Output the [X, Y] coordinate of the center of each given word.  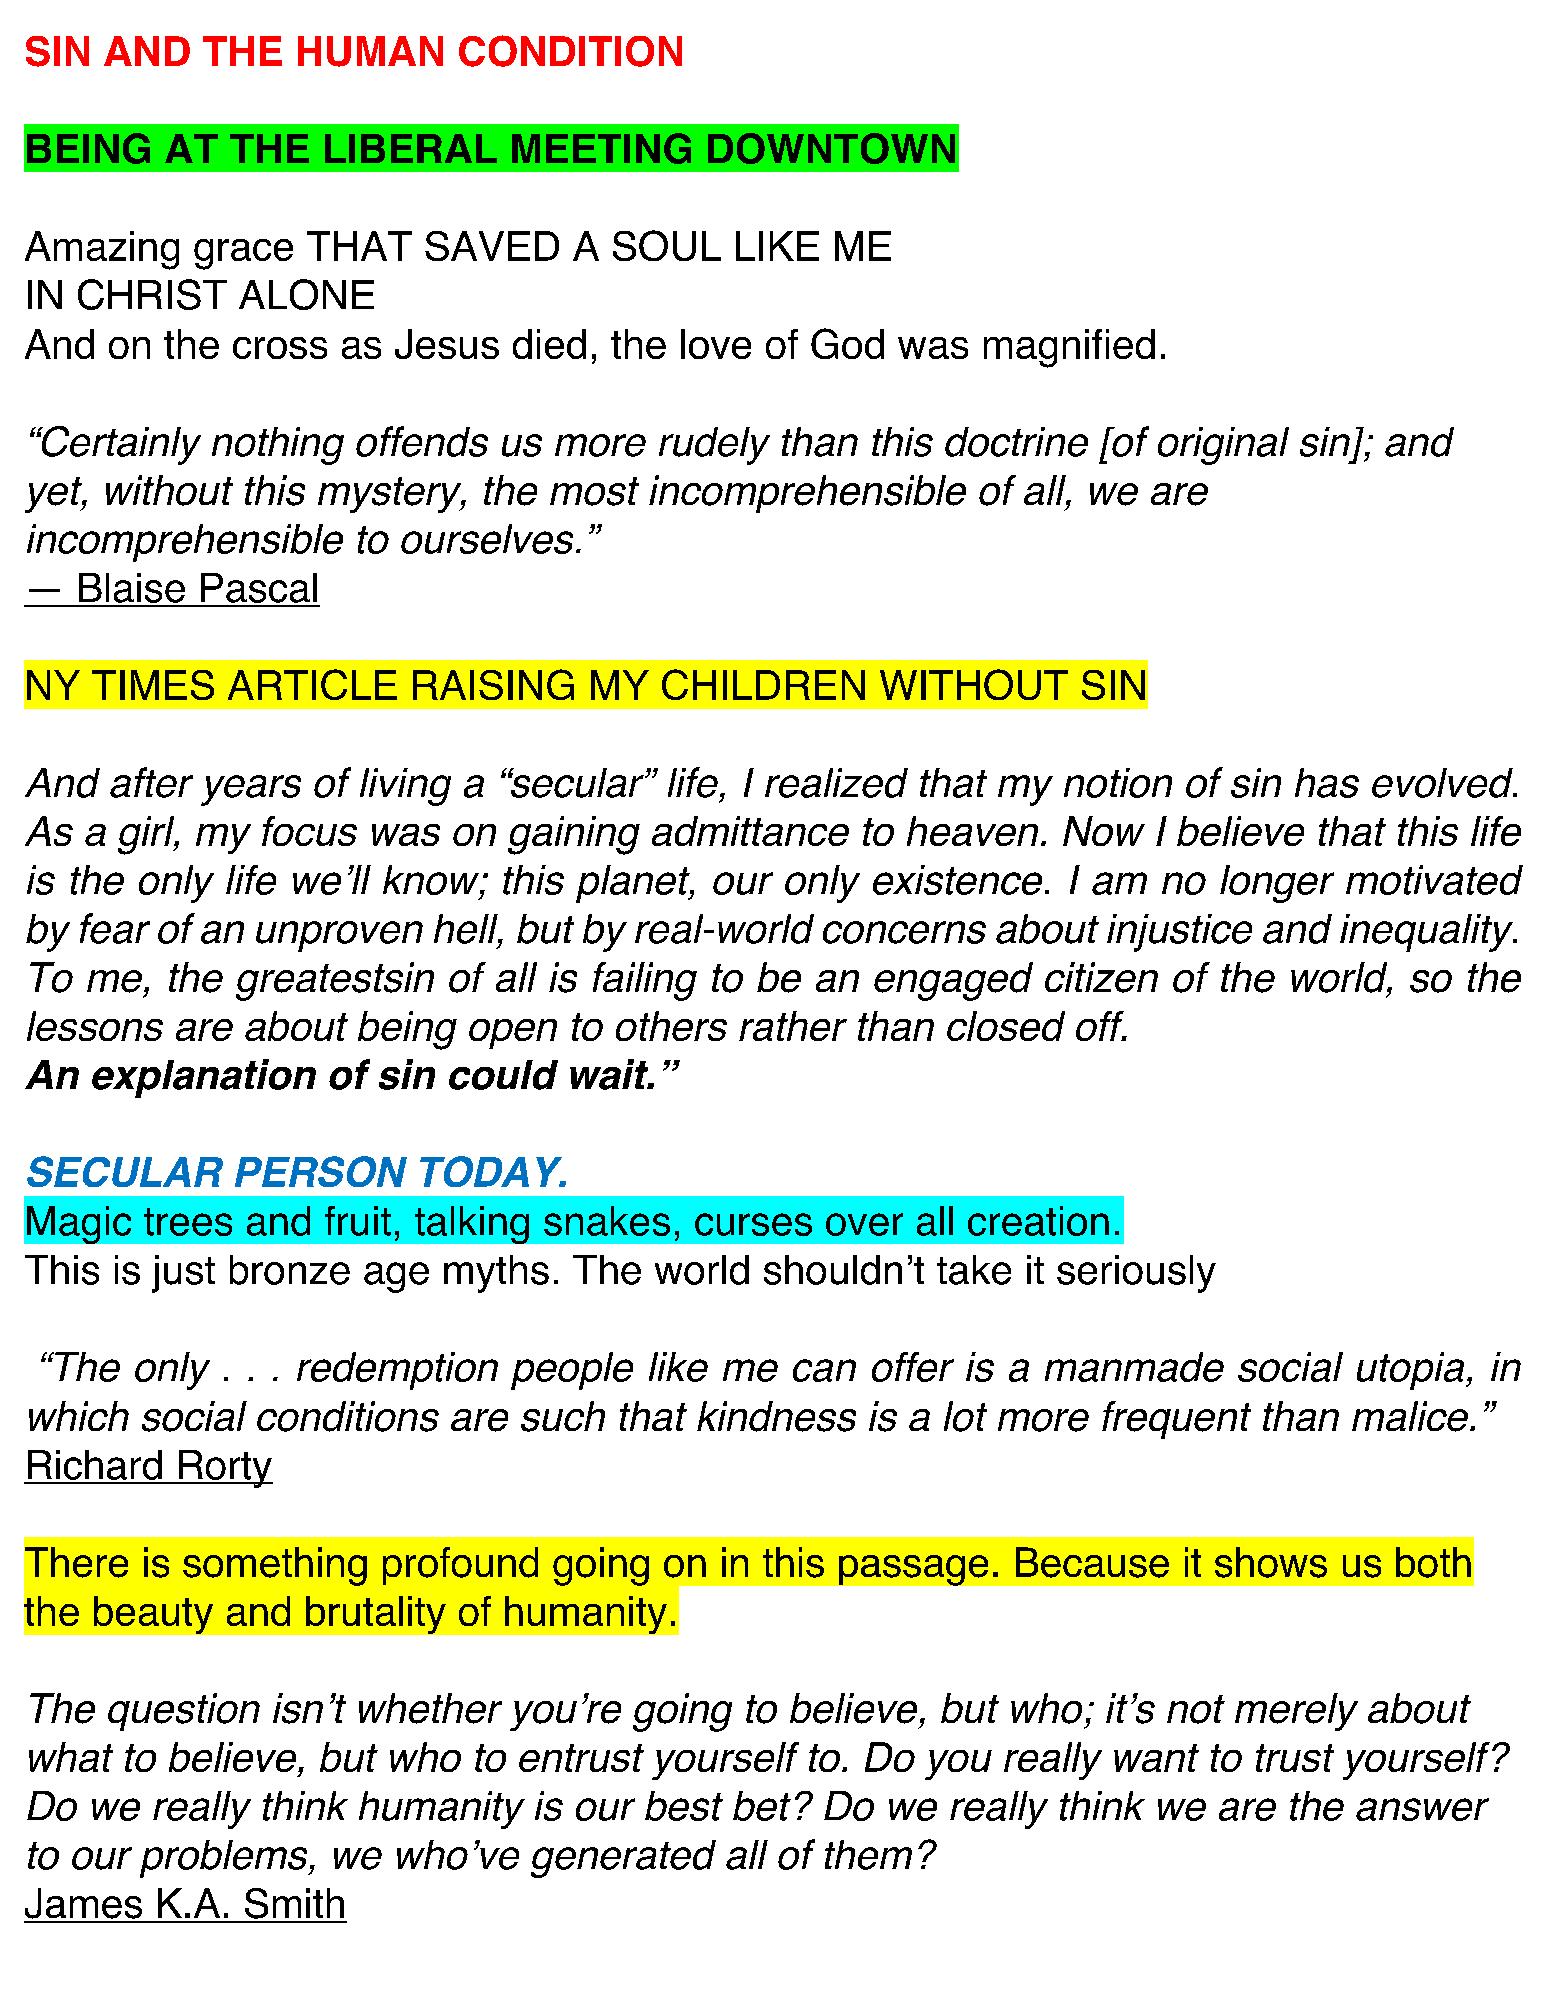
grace [243, 254]
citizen [1101, 977]
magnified [1069, 348]
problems [225, 1859]
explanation [204, 1078]
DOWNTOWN [831, 148]
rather [793, 1026]
